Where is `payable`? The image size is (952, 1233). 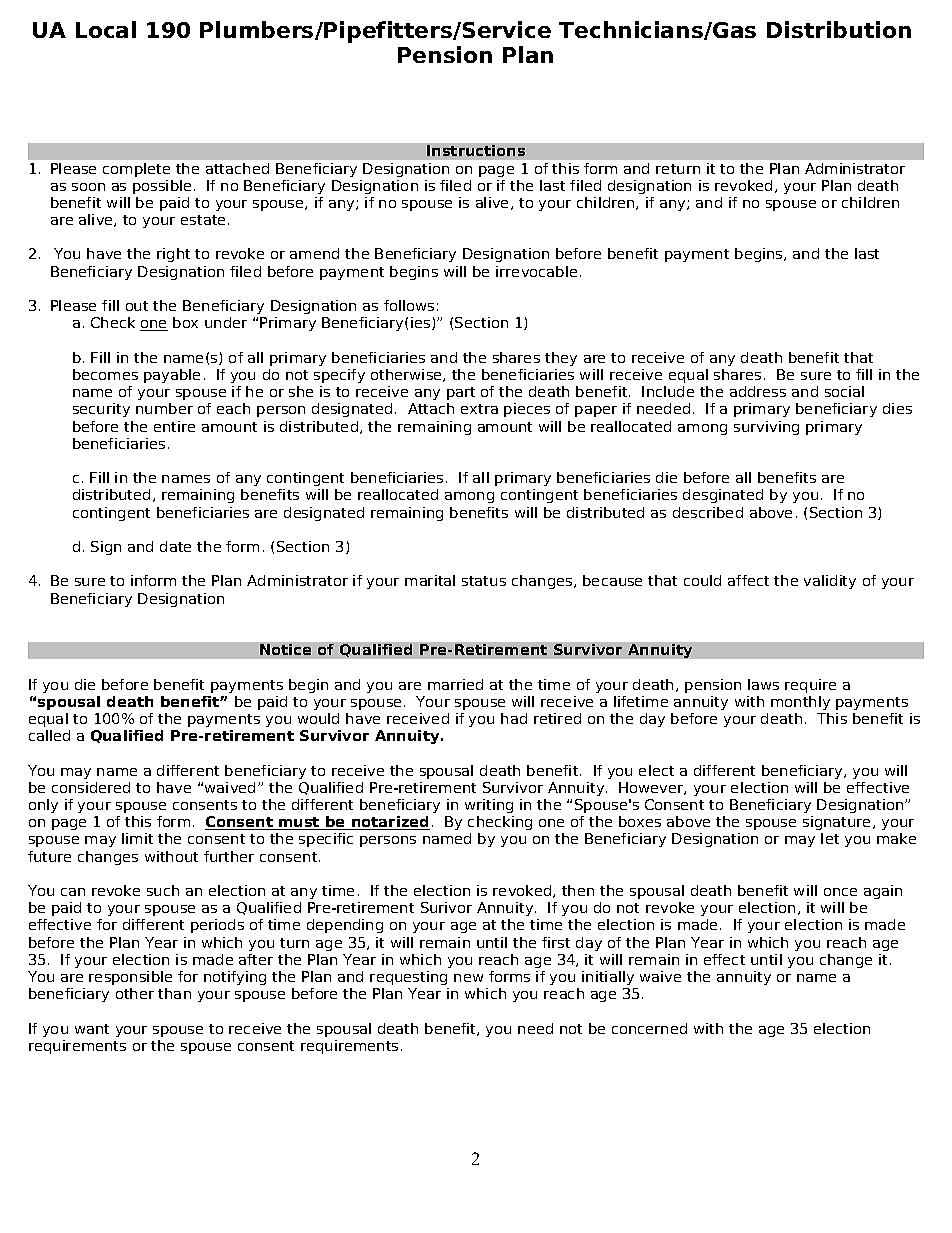
payable is located at coordinates (172, 376).
